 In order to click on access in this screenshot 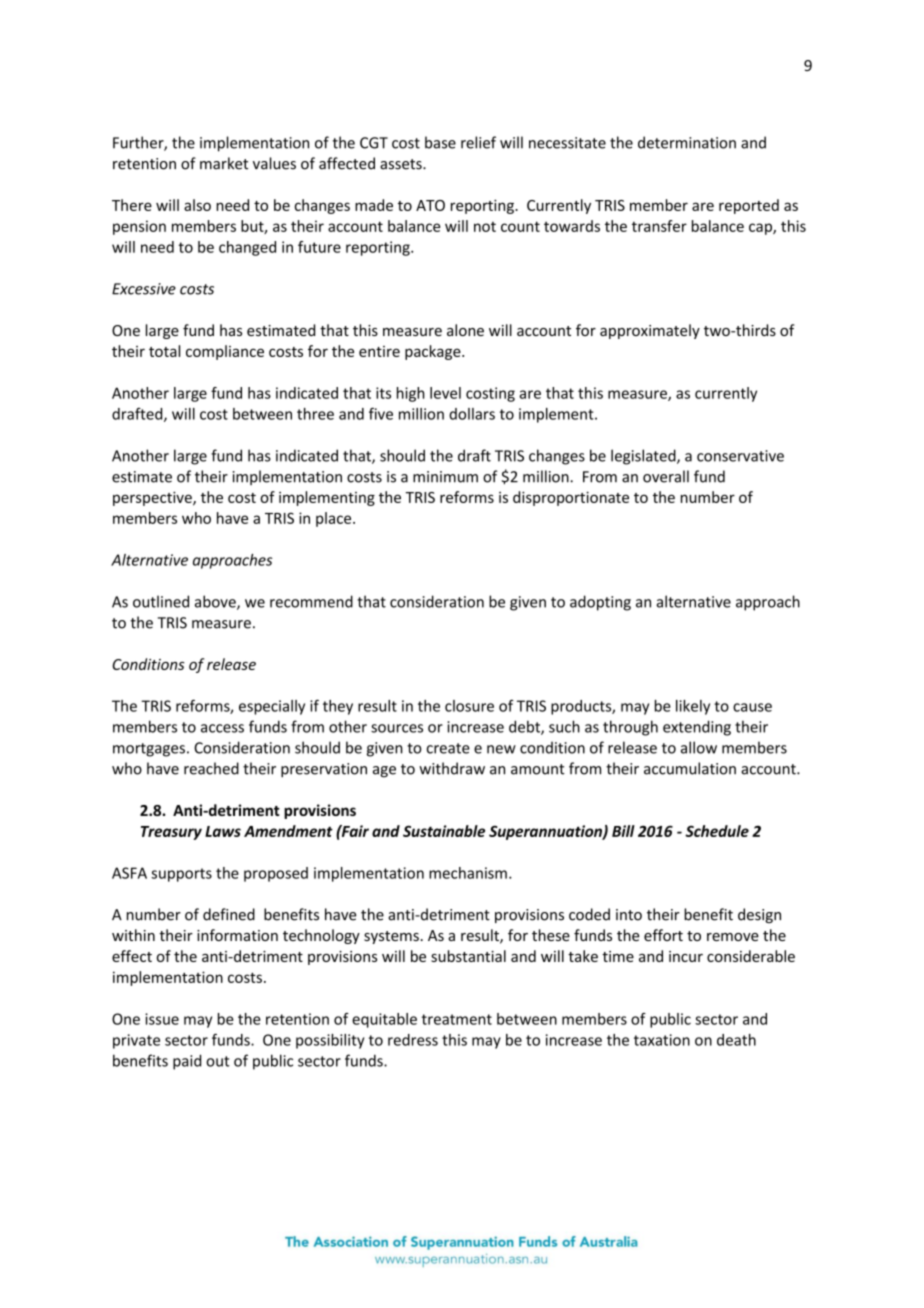, I will do `click(222, 728)`.
